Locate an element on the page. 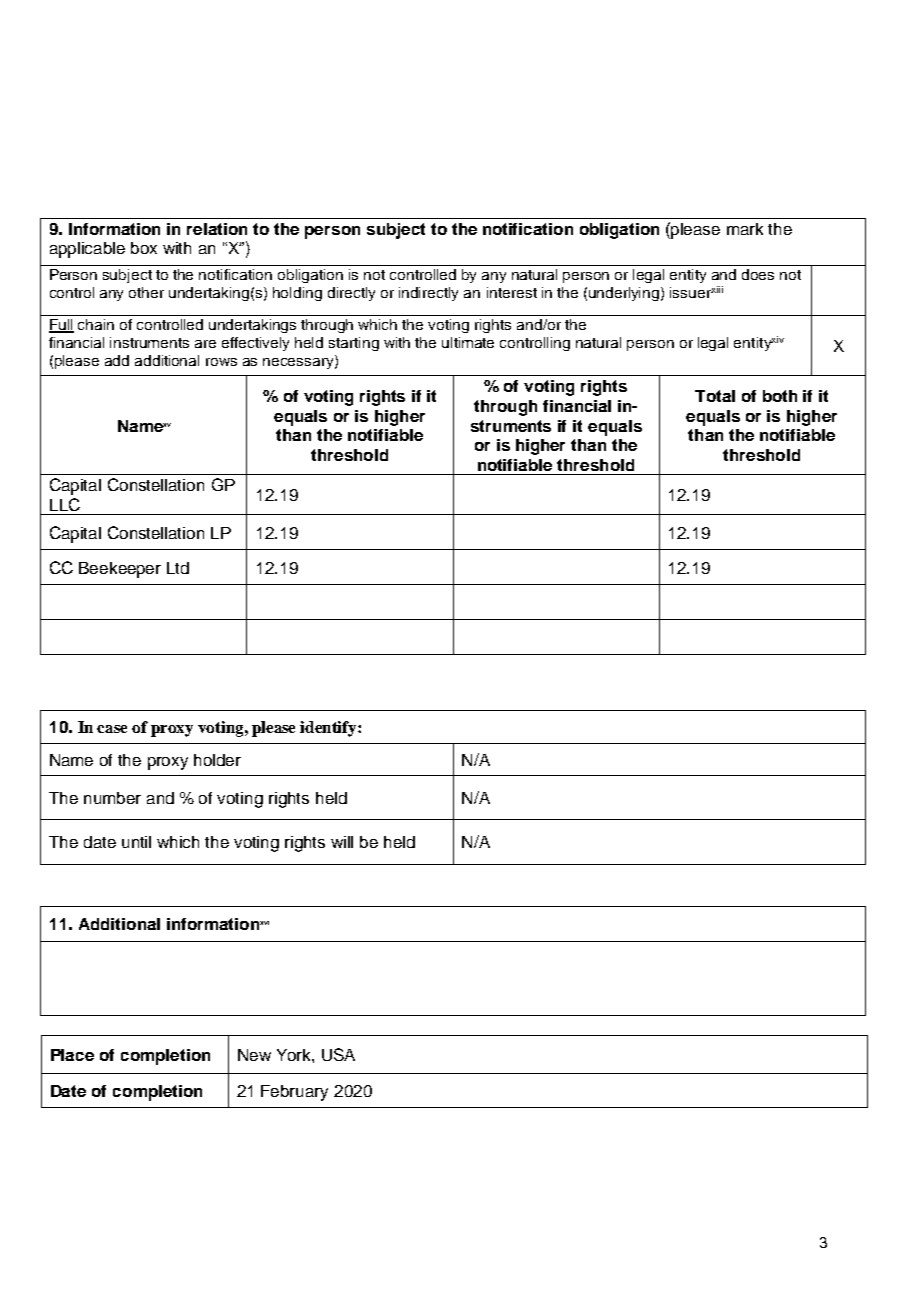 The height and width of the document is (1307, 924). identify is located at coordinates (329, 729).
